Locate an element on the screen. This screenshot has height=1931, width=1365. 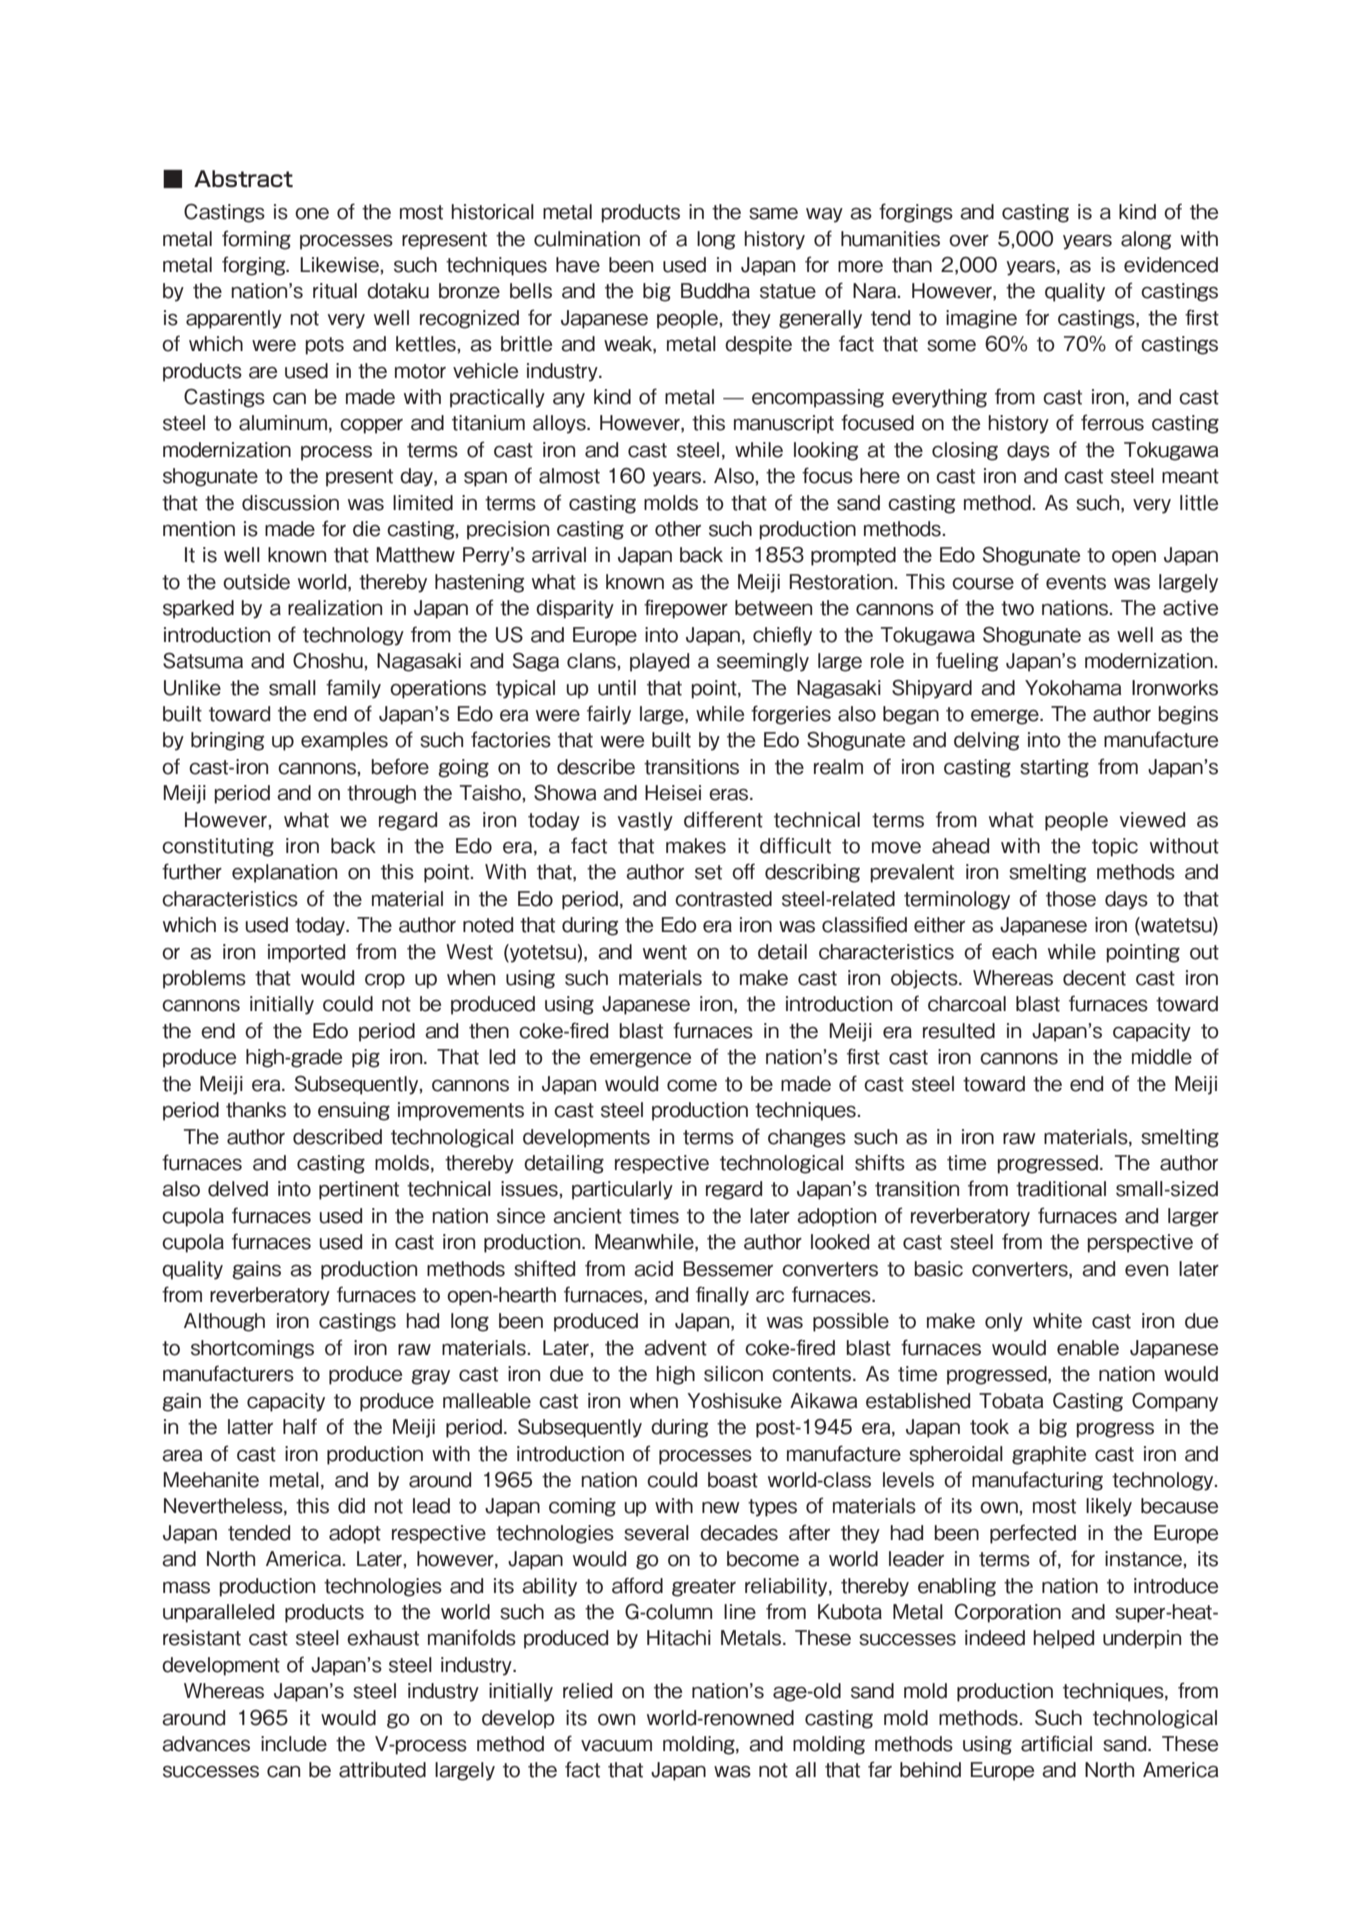
silicon is located at coordinates (733, 1374).
